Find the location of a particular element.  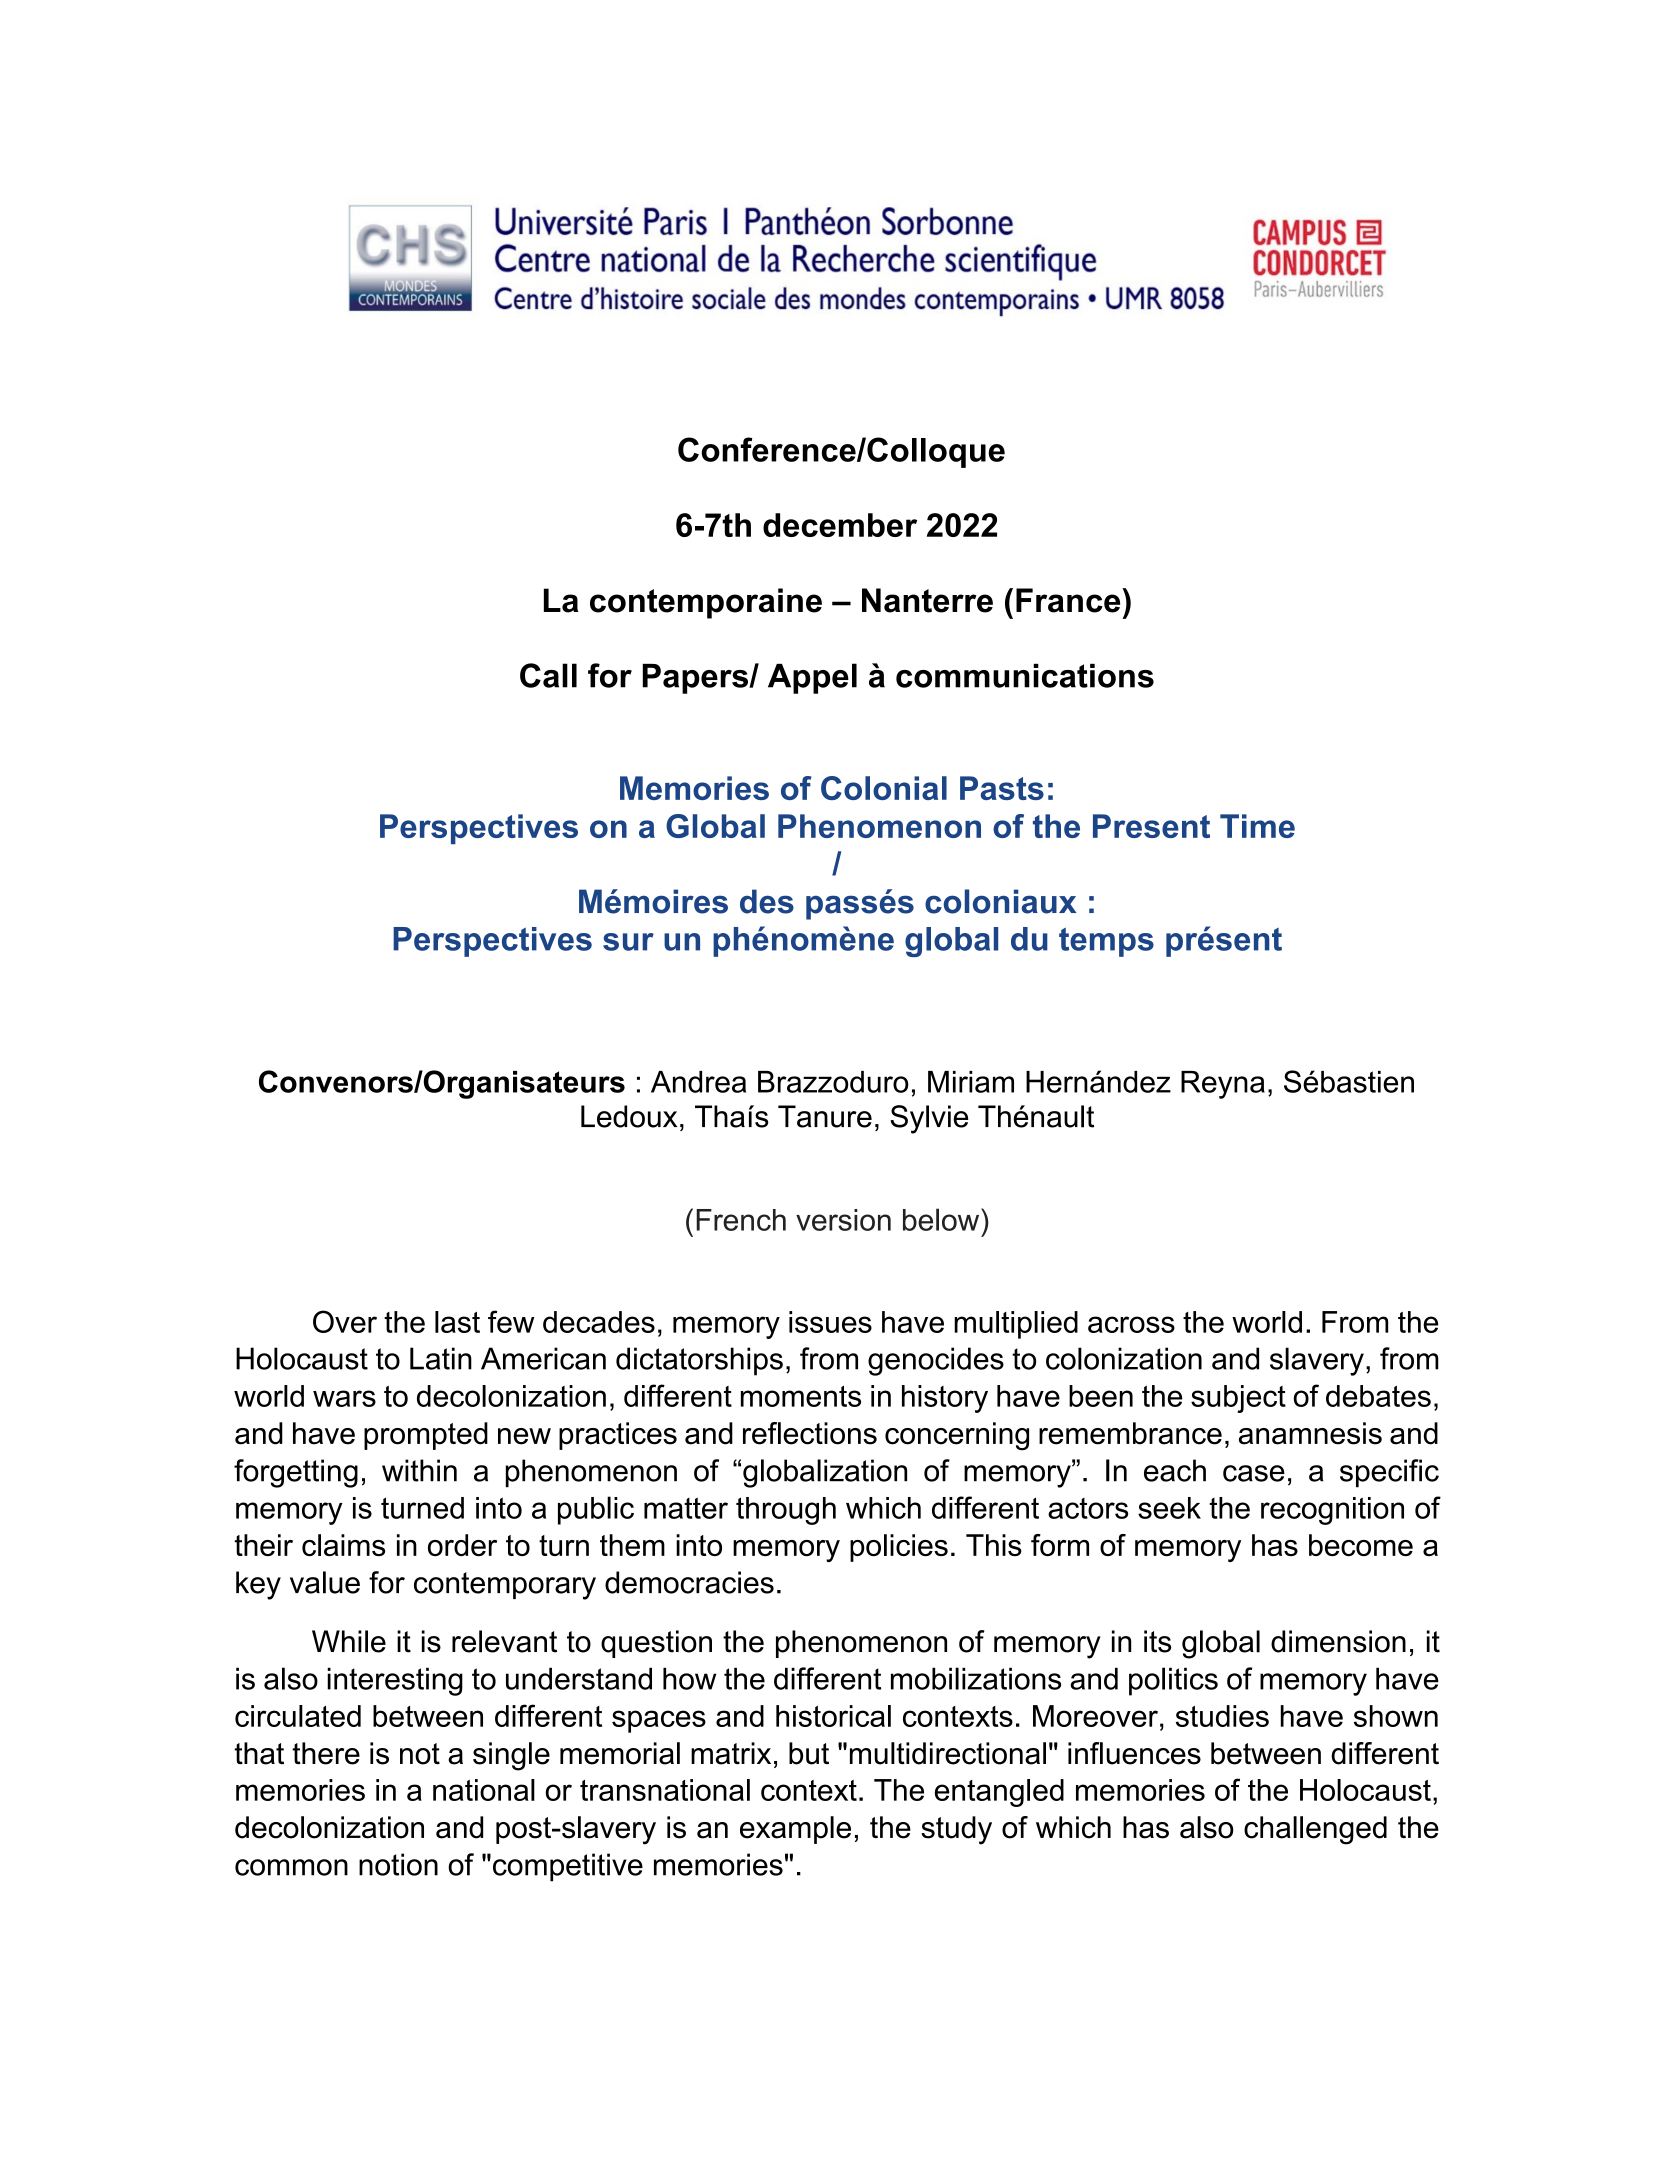

issues is located at coordinates (830, 1322).
